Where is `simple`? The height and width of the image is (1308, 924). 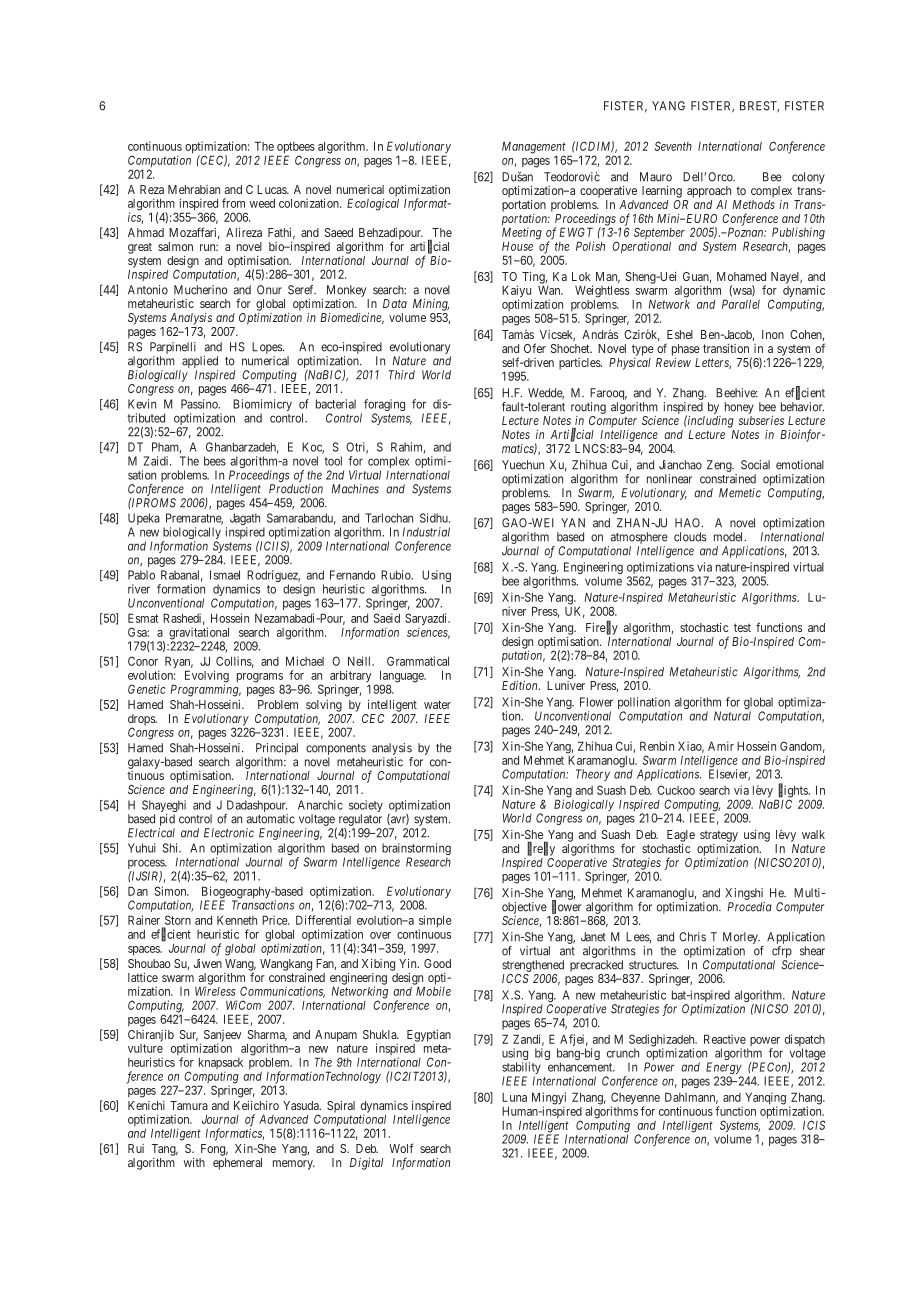
simple is located at coordinates (435, 922).
